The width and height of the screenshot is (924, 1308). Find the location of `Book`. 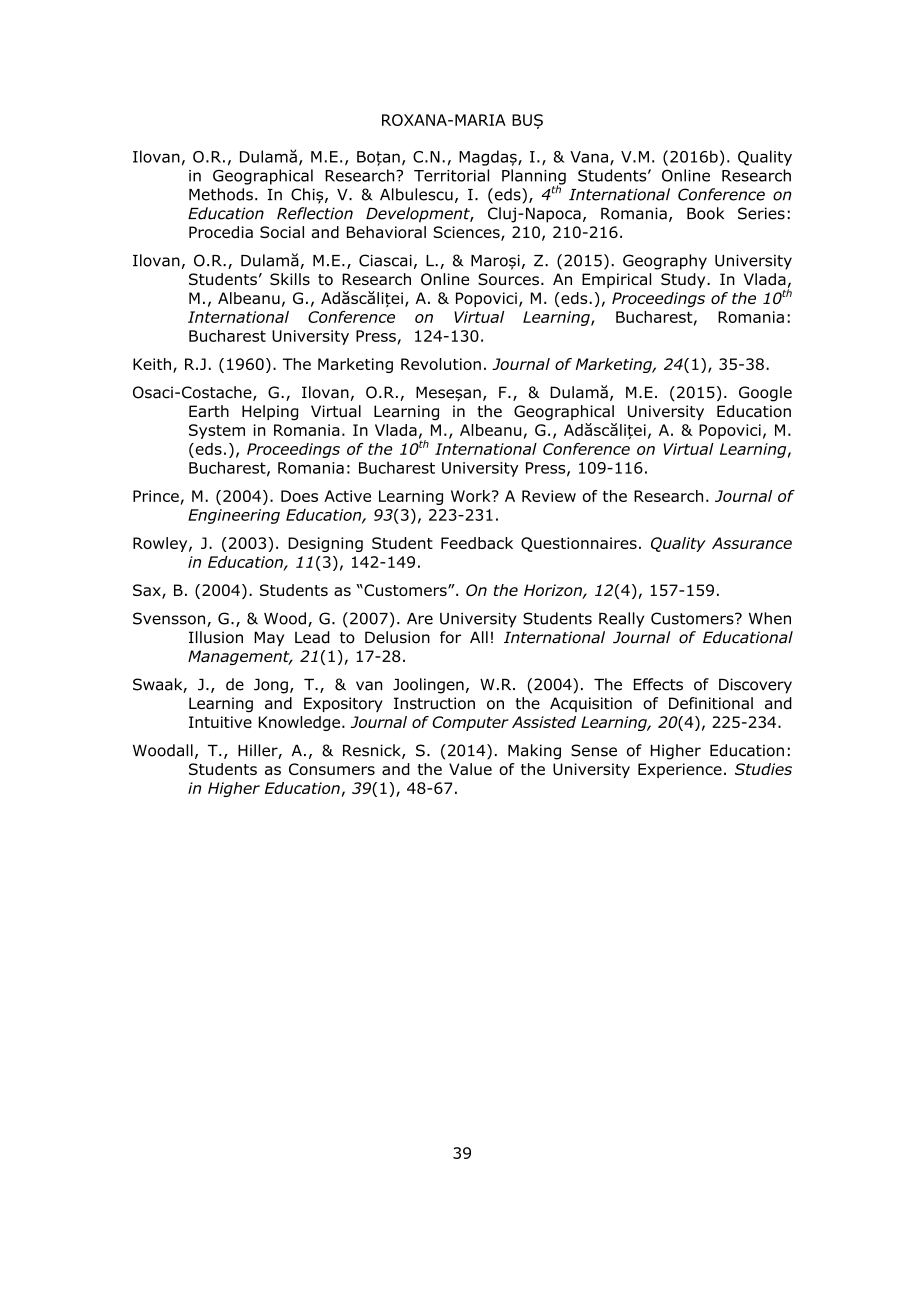

Book is located at coordinates (705, 213).
